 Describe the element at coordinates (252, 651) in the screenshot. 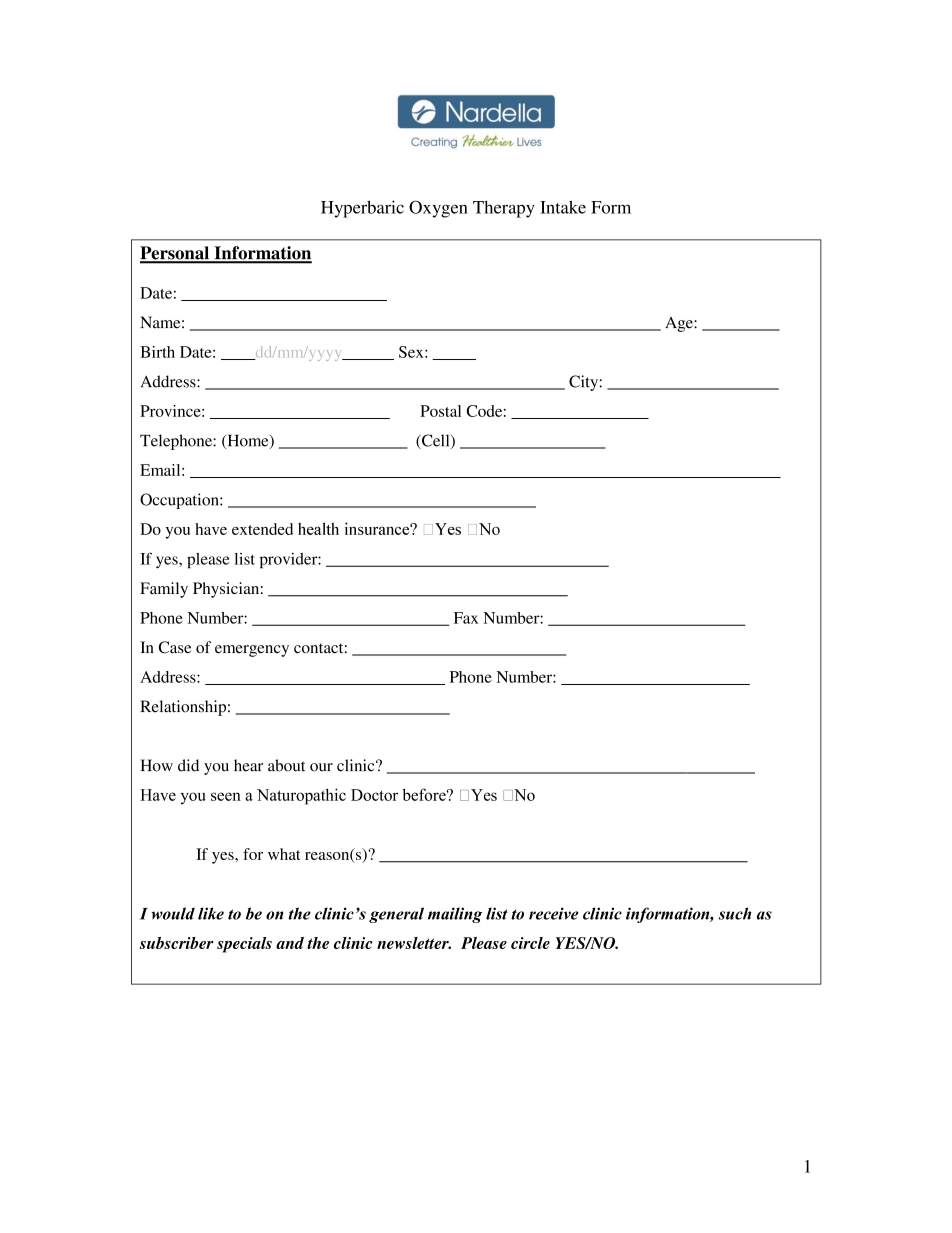

I see `emergency` at that location.
